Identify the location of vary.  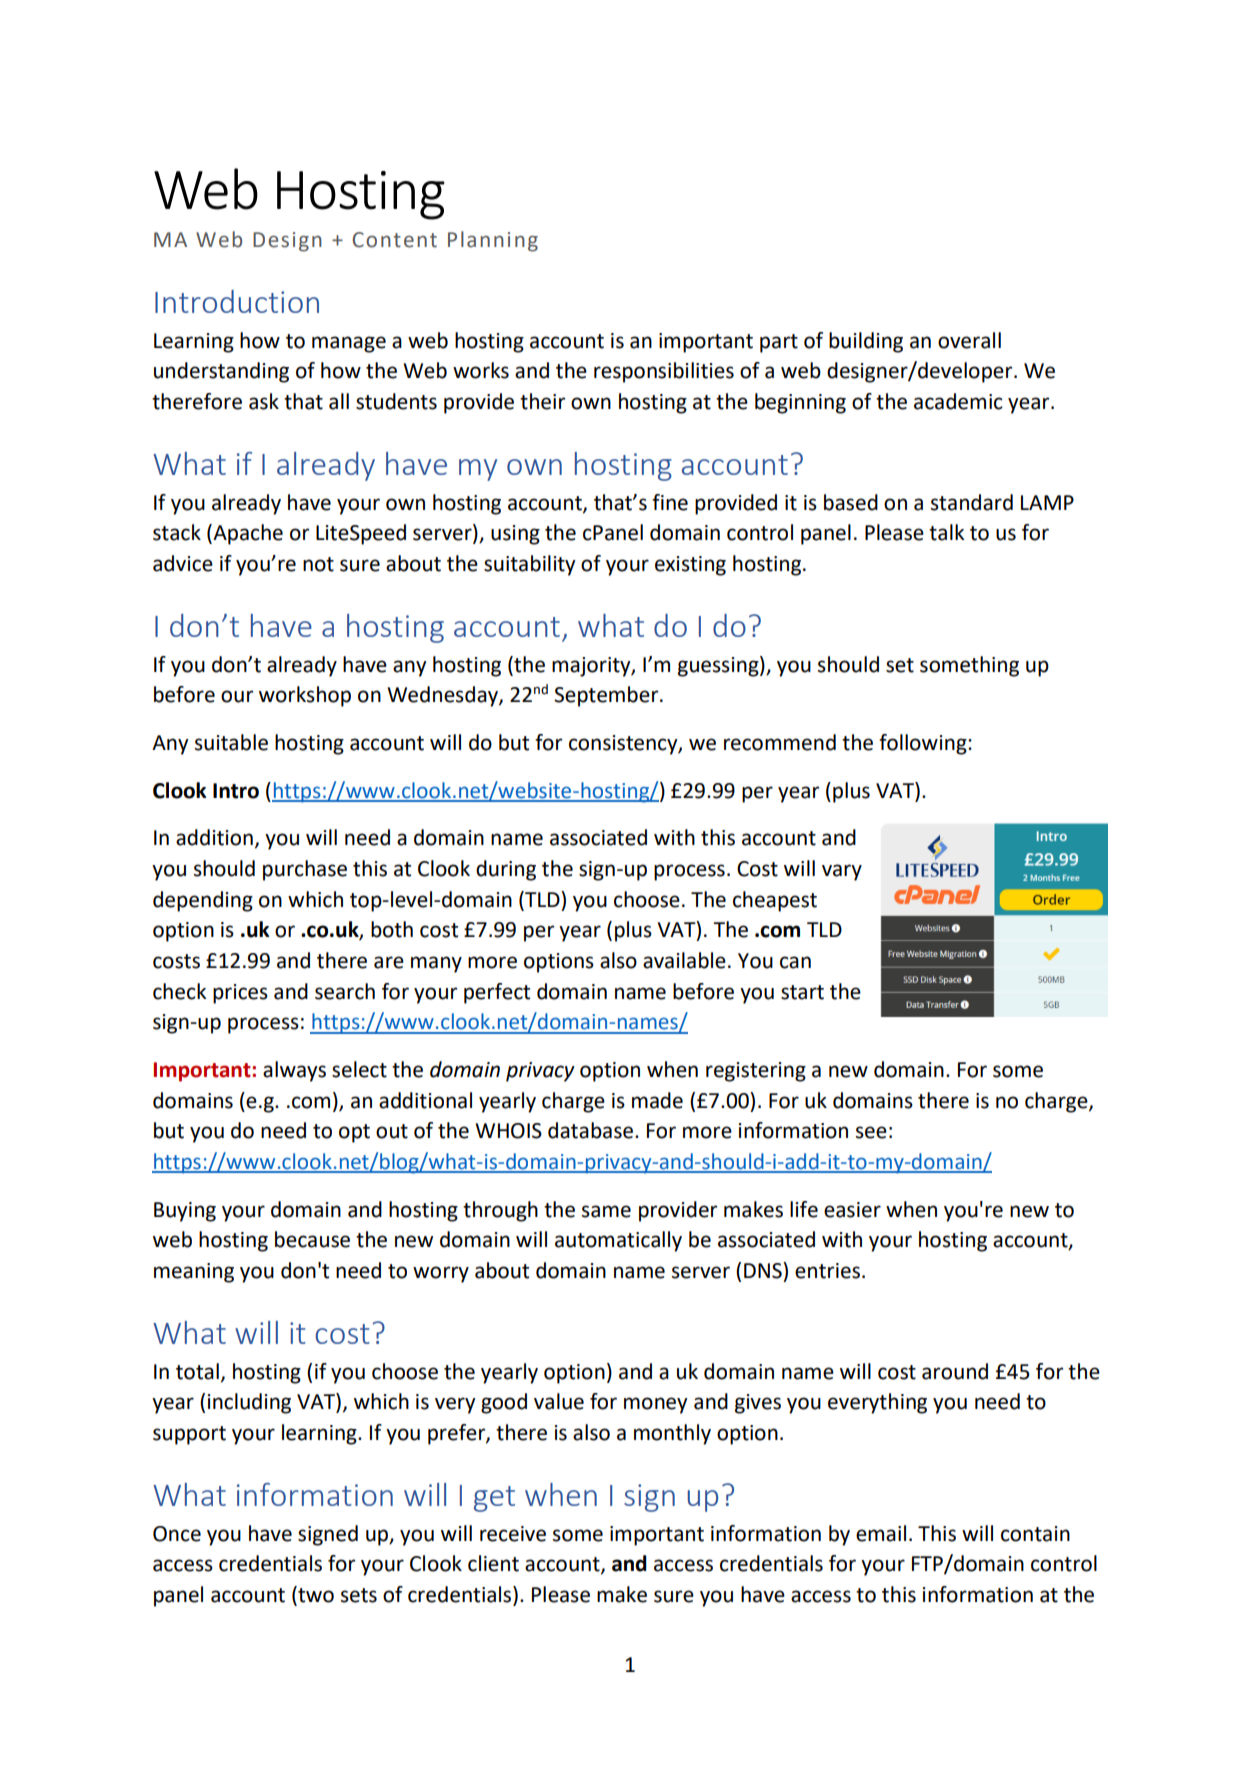
(842, 872).
